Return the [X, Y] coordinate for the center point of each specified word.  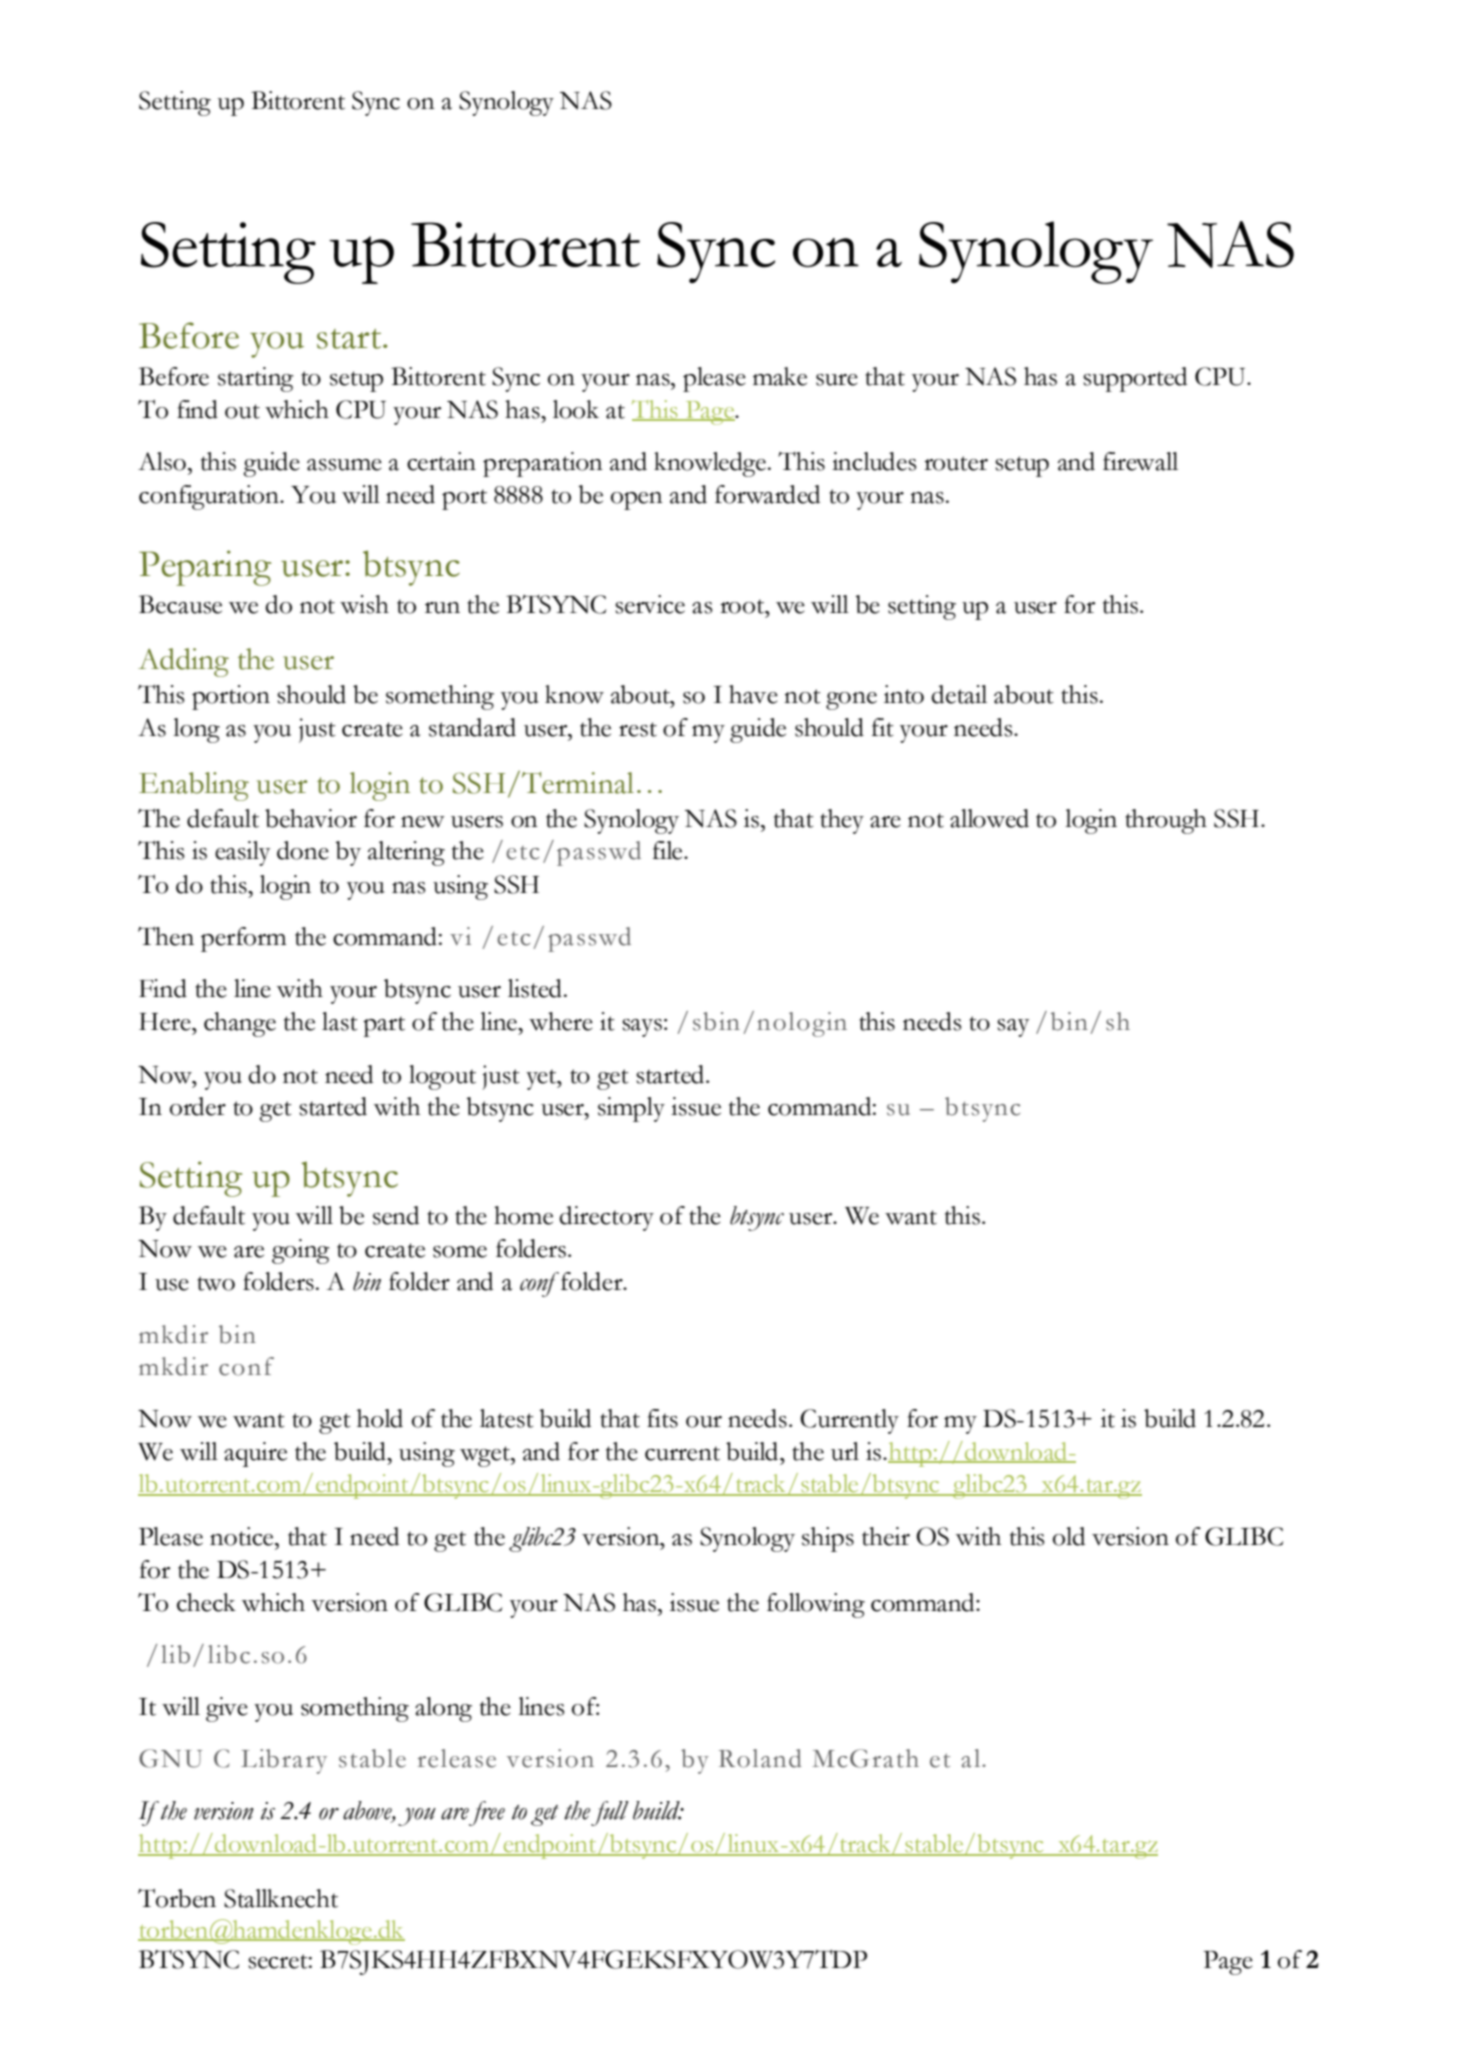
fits [662, 1418]
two [216, 1283]
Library [284, 1761]
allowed [989, 818]
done [303, 850]
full [610, 1813]
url [845, 1451]
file [669, 850]
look [576, 409]
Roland [760, 1758]
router [956, 463]
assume [344, 465]
